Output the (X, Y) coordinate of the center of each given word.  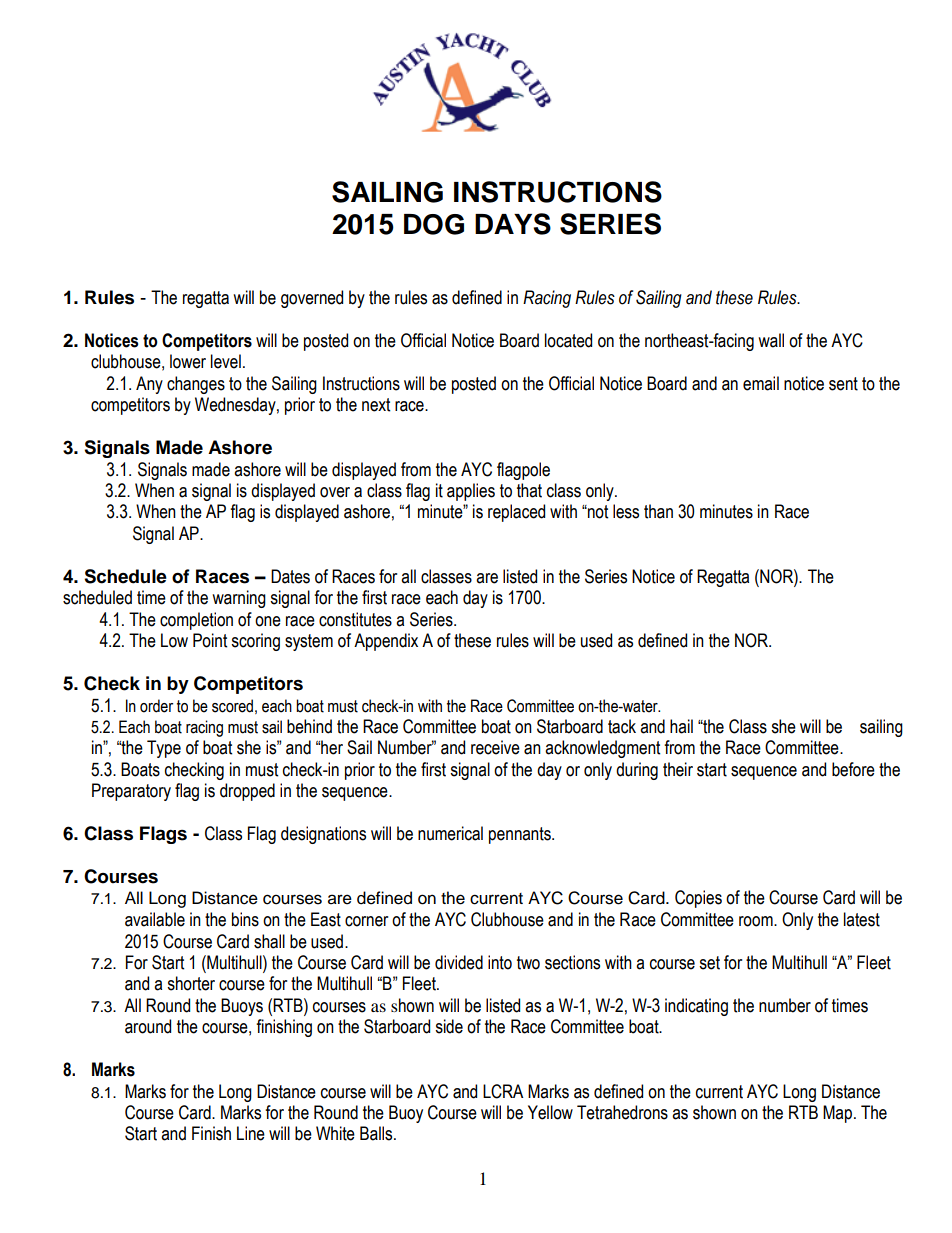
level (226, 361)
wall (771, 340)
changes (196, 385)
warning (239, 599)
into (500, 962)
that (529, 490)
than (658, 511)
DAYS (513, 224)
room (757, 921)
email (761, 383)
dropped (247, 792)
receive (495, 747)
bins (245, 919)
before (853, 769)
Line (251, 1133)
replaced (516, 513)
